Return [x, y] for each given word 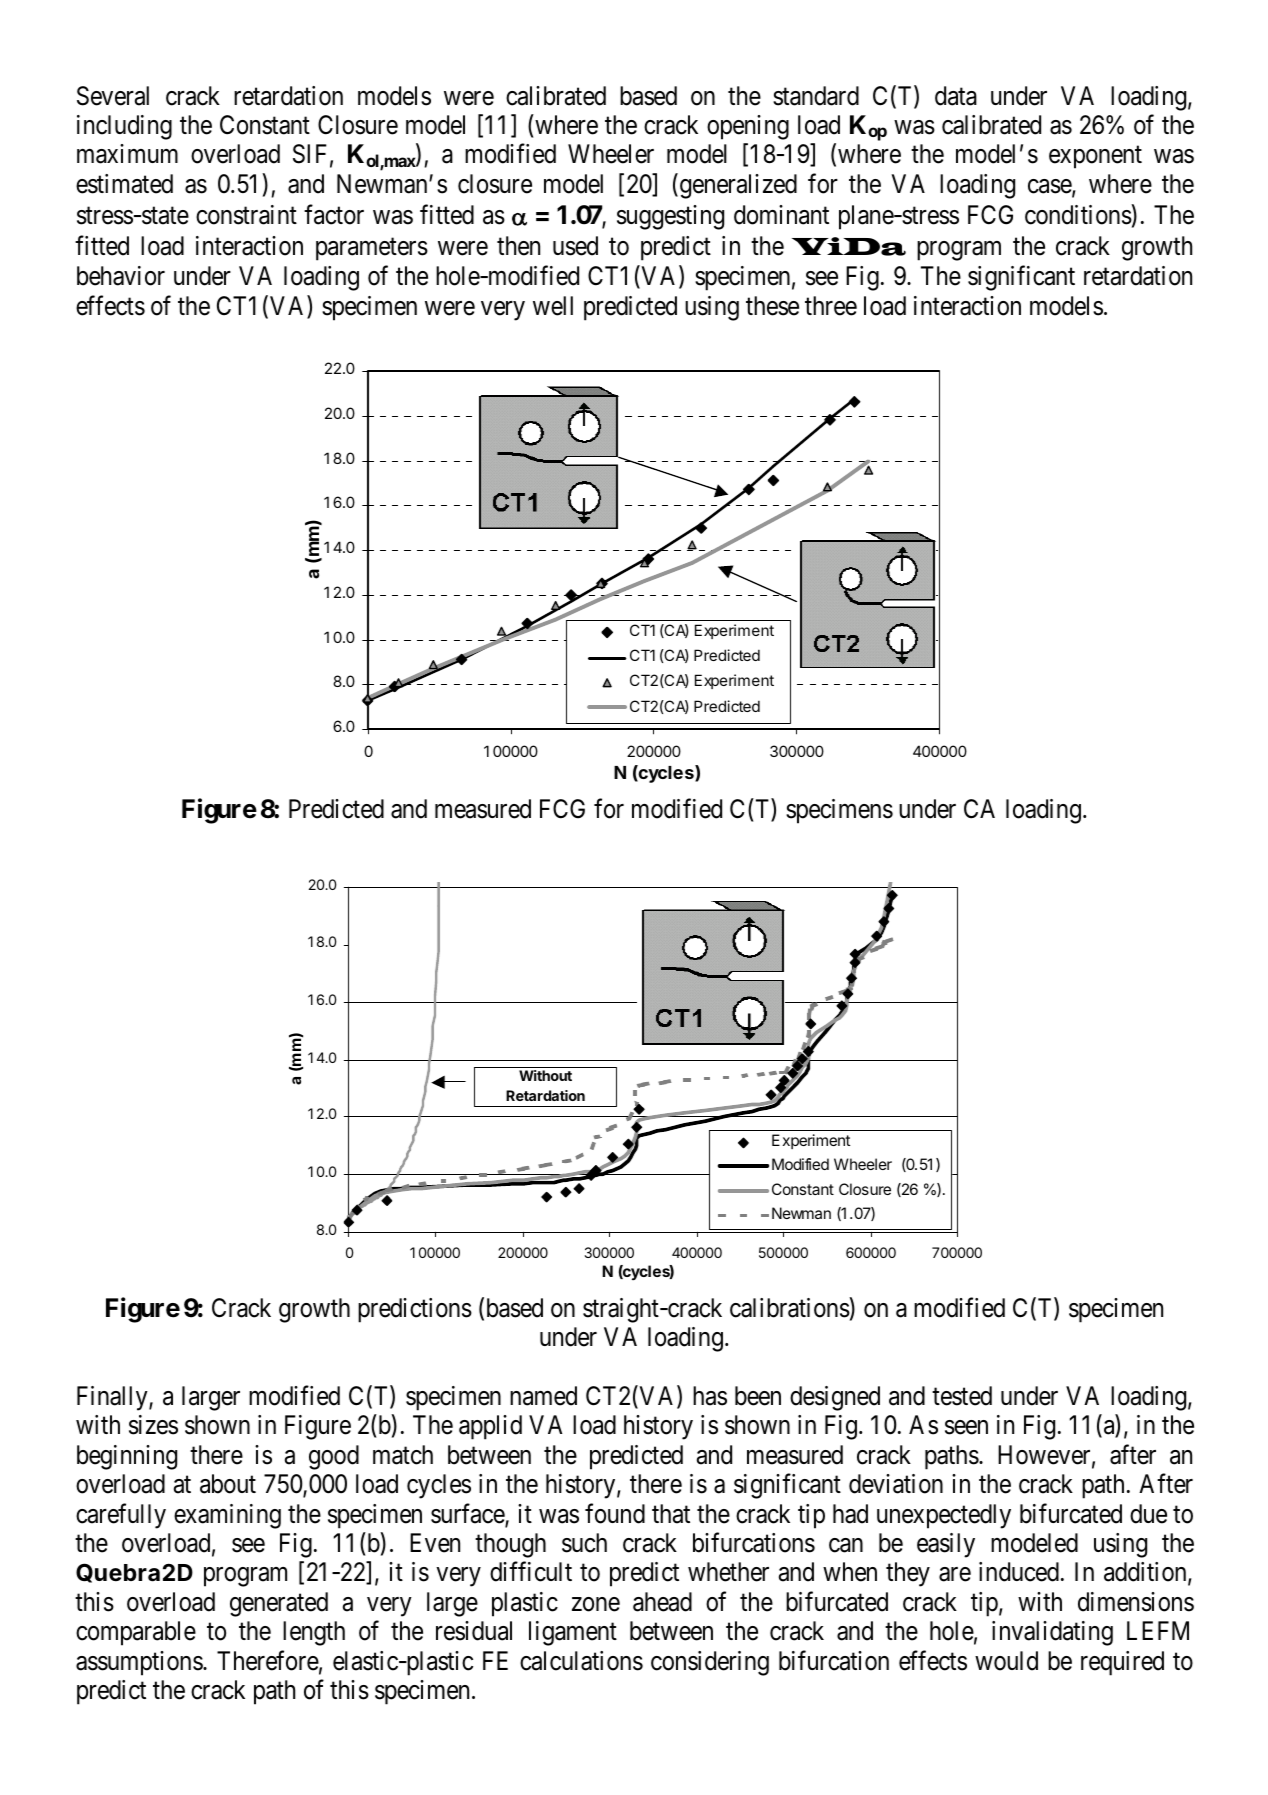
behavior [121, 276]
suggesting [670, 217]
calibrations [790, 1307]
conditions [1078, 215]
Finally [113, 1398]
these [772, 306]
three [831, 306]
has [710, 1396]
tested [962, 1396]
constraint [246, 215]
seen [966, 1428]
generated [279, 1604]
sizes [153, 1425]
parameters [372, 249]
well [553, 306]
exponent [1095, 158]
